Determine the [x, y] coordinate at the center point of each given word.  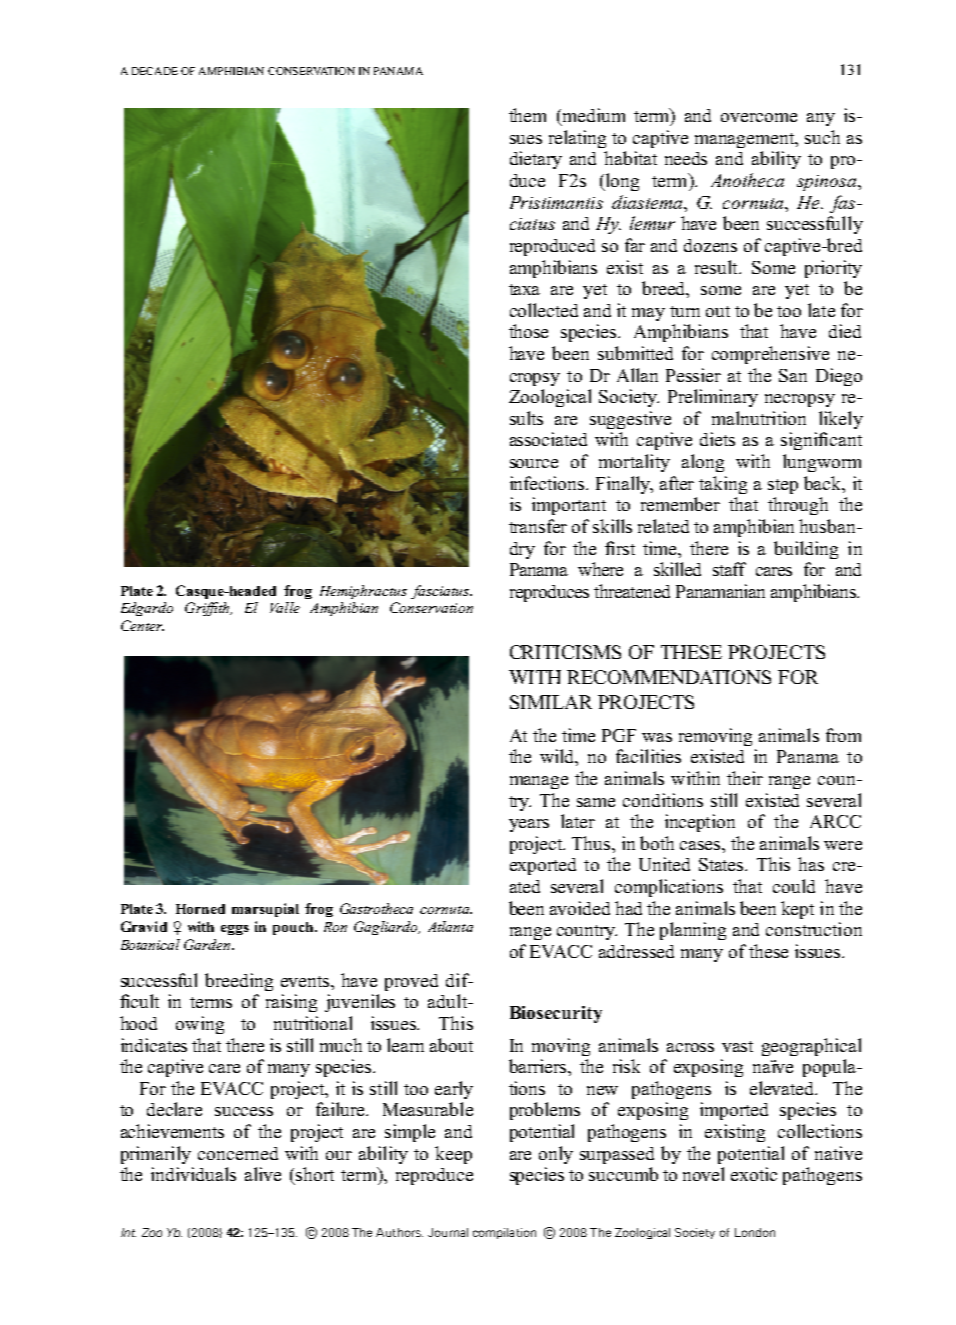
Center [142, 625]
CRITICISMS [565, 652]
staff [729, 569]
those [528, 331]
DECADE [155, 71]
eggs [235, 930]
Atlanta [450, 926]
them [527, 115]
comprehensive [770, 355]
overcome [759, 117]
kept [797, 910]
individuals [193, 1174]
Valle [285, 607]
